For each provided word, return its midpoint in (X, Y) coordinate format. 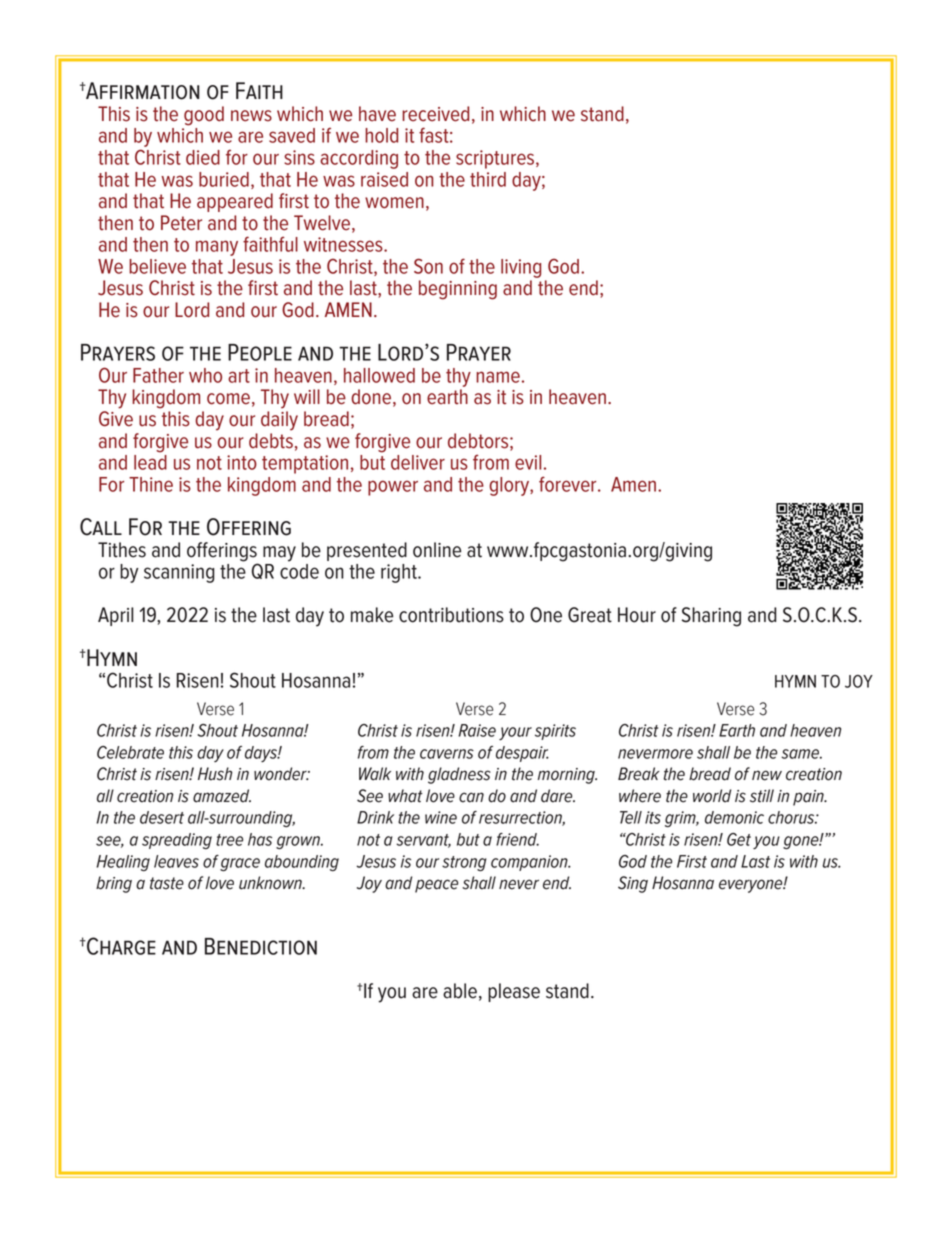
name (498, 377)
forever (569, 484)
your (515, 733)
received (435, 114)
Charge (120, 946)
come (228, 399)
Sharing (711, 617)
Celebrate (130, 752)
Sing (633, 884)
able (460, 991)
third (488, 179)
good (204, 116)
